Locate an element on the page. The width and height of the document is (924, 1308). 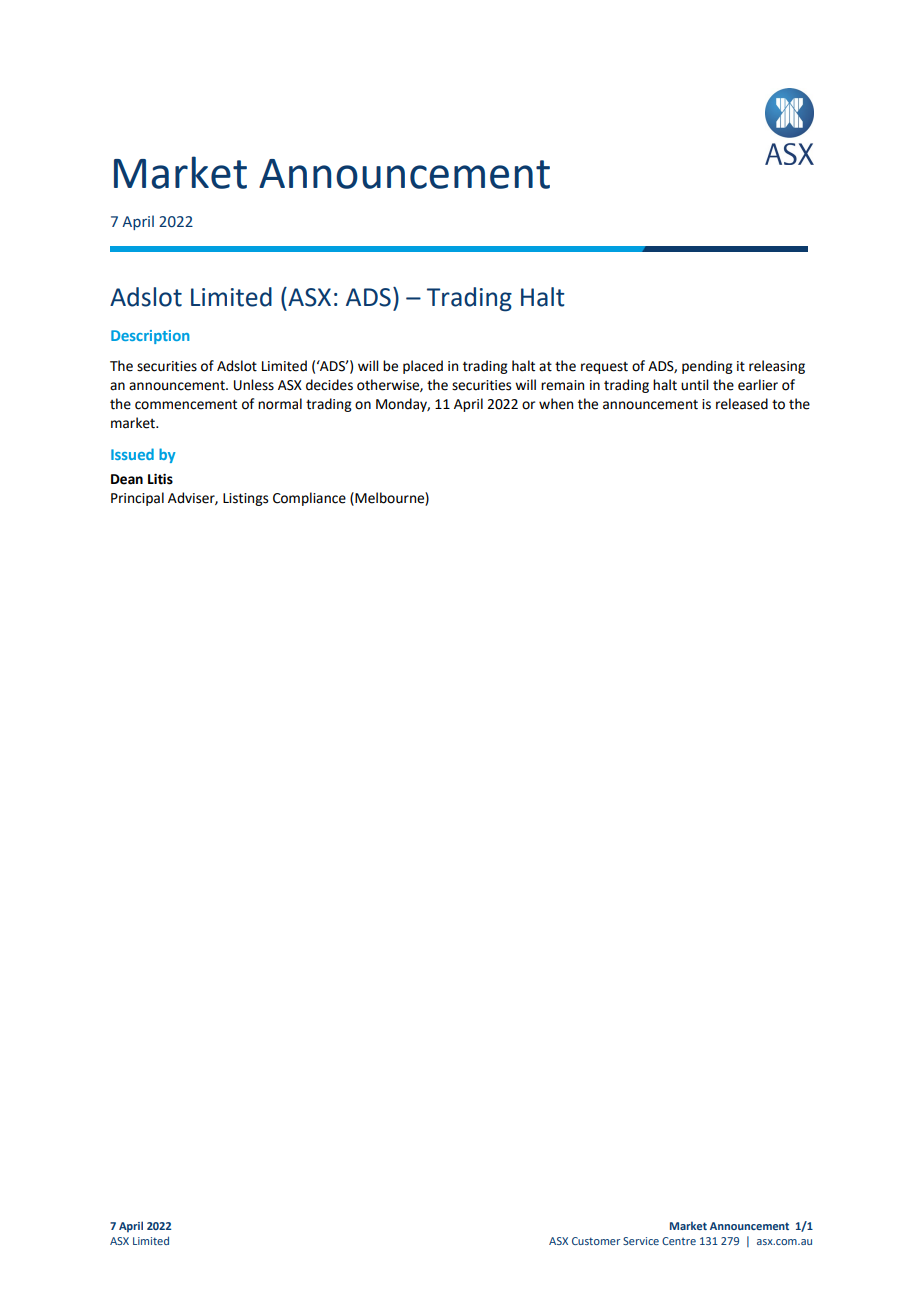
Issued is located at coordinates (132, 454).
